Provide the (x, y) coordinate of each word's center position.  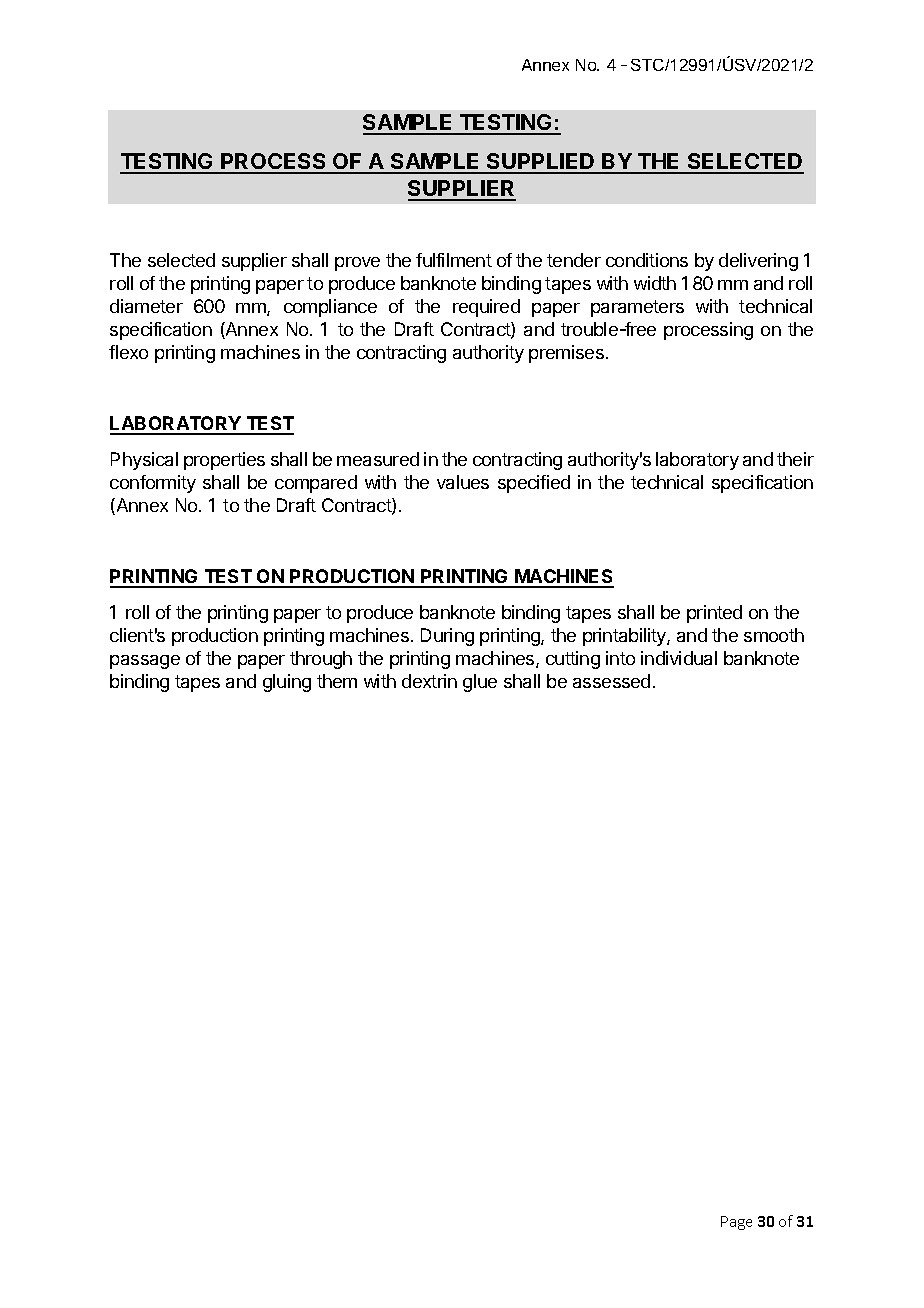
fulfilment (454, 260)
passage (145, 662)
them (337, 681)
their (795, 459)
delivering (758, 262)
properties (224, 461)
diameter (146, 306)
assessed (611, 681)
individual (679, 658)
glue (480, 683)
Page (736, 1223)
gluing (287, 683)
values (463, 482)
